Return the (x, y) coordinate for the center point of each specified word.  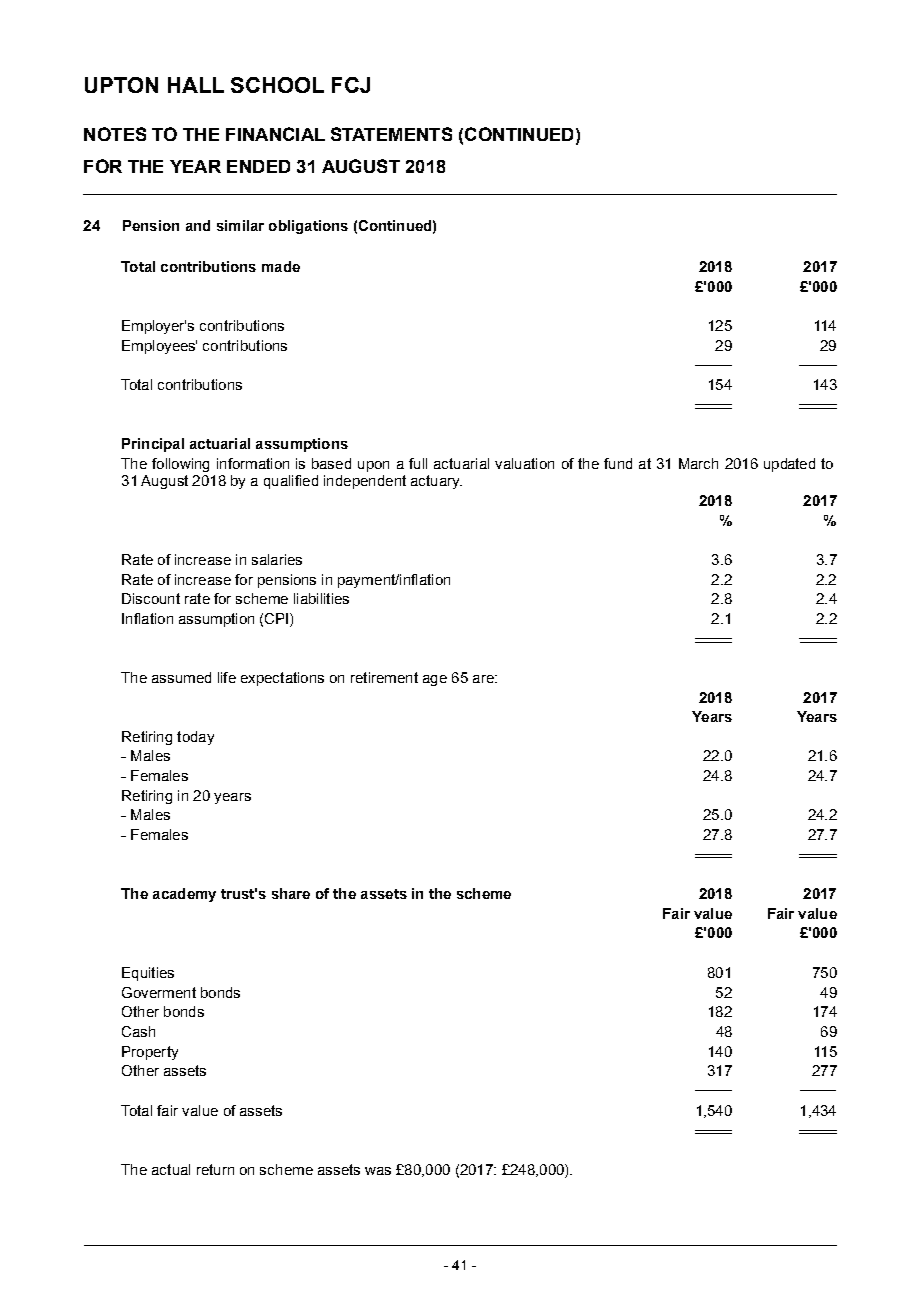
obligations (308, 227)
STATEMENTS (391, 134)
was (378, 1171)
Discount (151, 598)
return (215, 1169)
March (698, 463)
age (435, 680)
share (291, 893)
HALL (196, 85)
